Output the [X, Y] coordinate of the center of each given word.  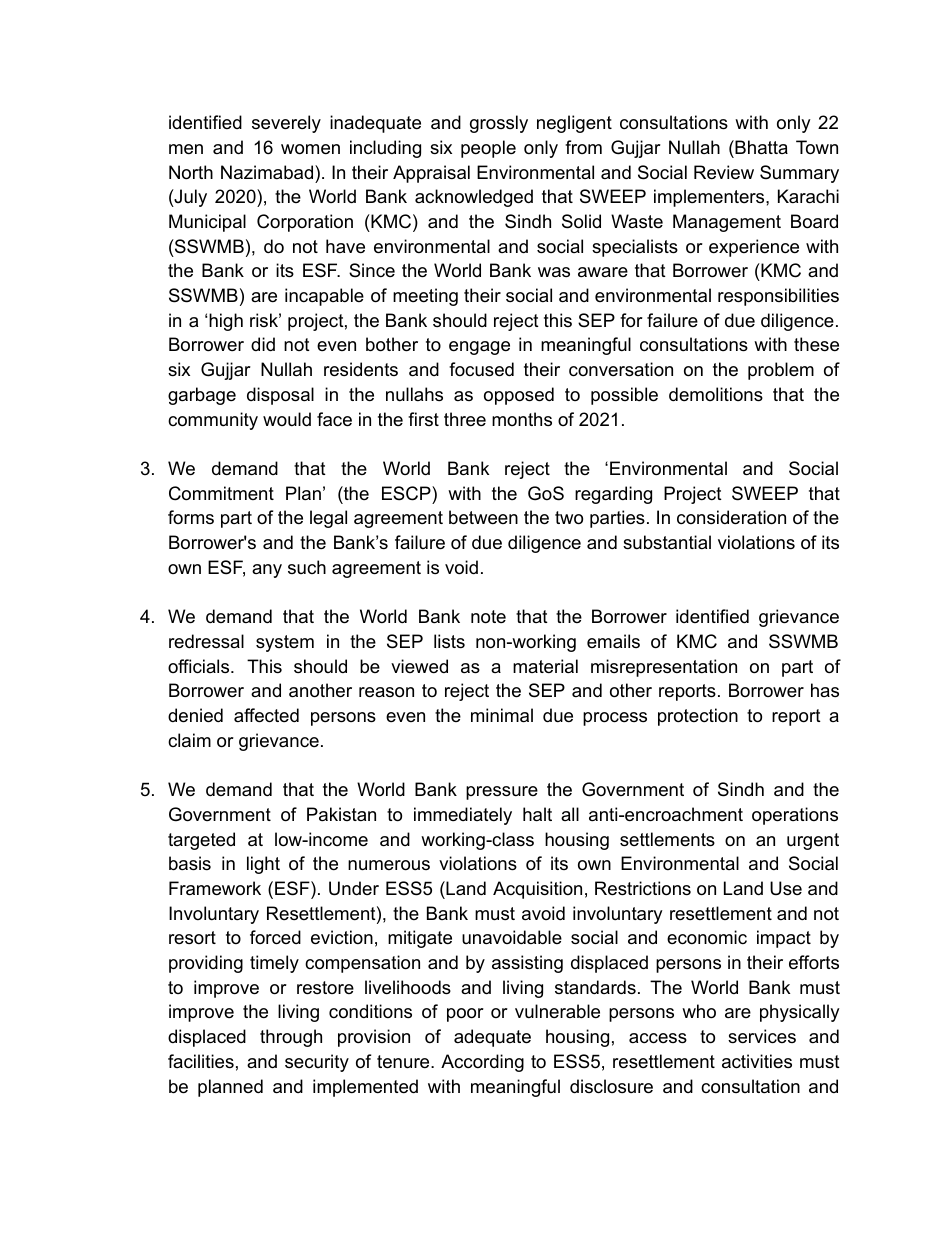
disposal [280, 396]
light [263, 865]
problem [781, 371]
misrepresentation [664, 668]
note [488, 617]
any [267, 571]
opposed [519, 396]
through [291, 1038]
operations [795, 816]
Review [724, 172]
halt [537, 814]
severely [286, 124]
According [482, 1063]
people [488, 149]
